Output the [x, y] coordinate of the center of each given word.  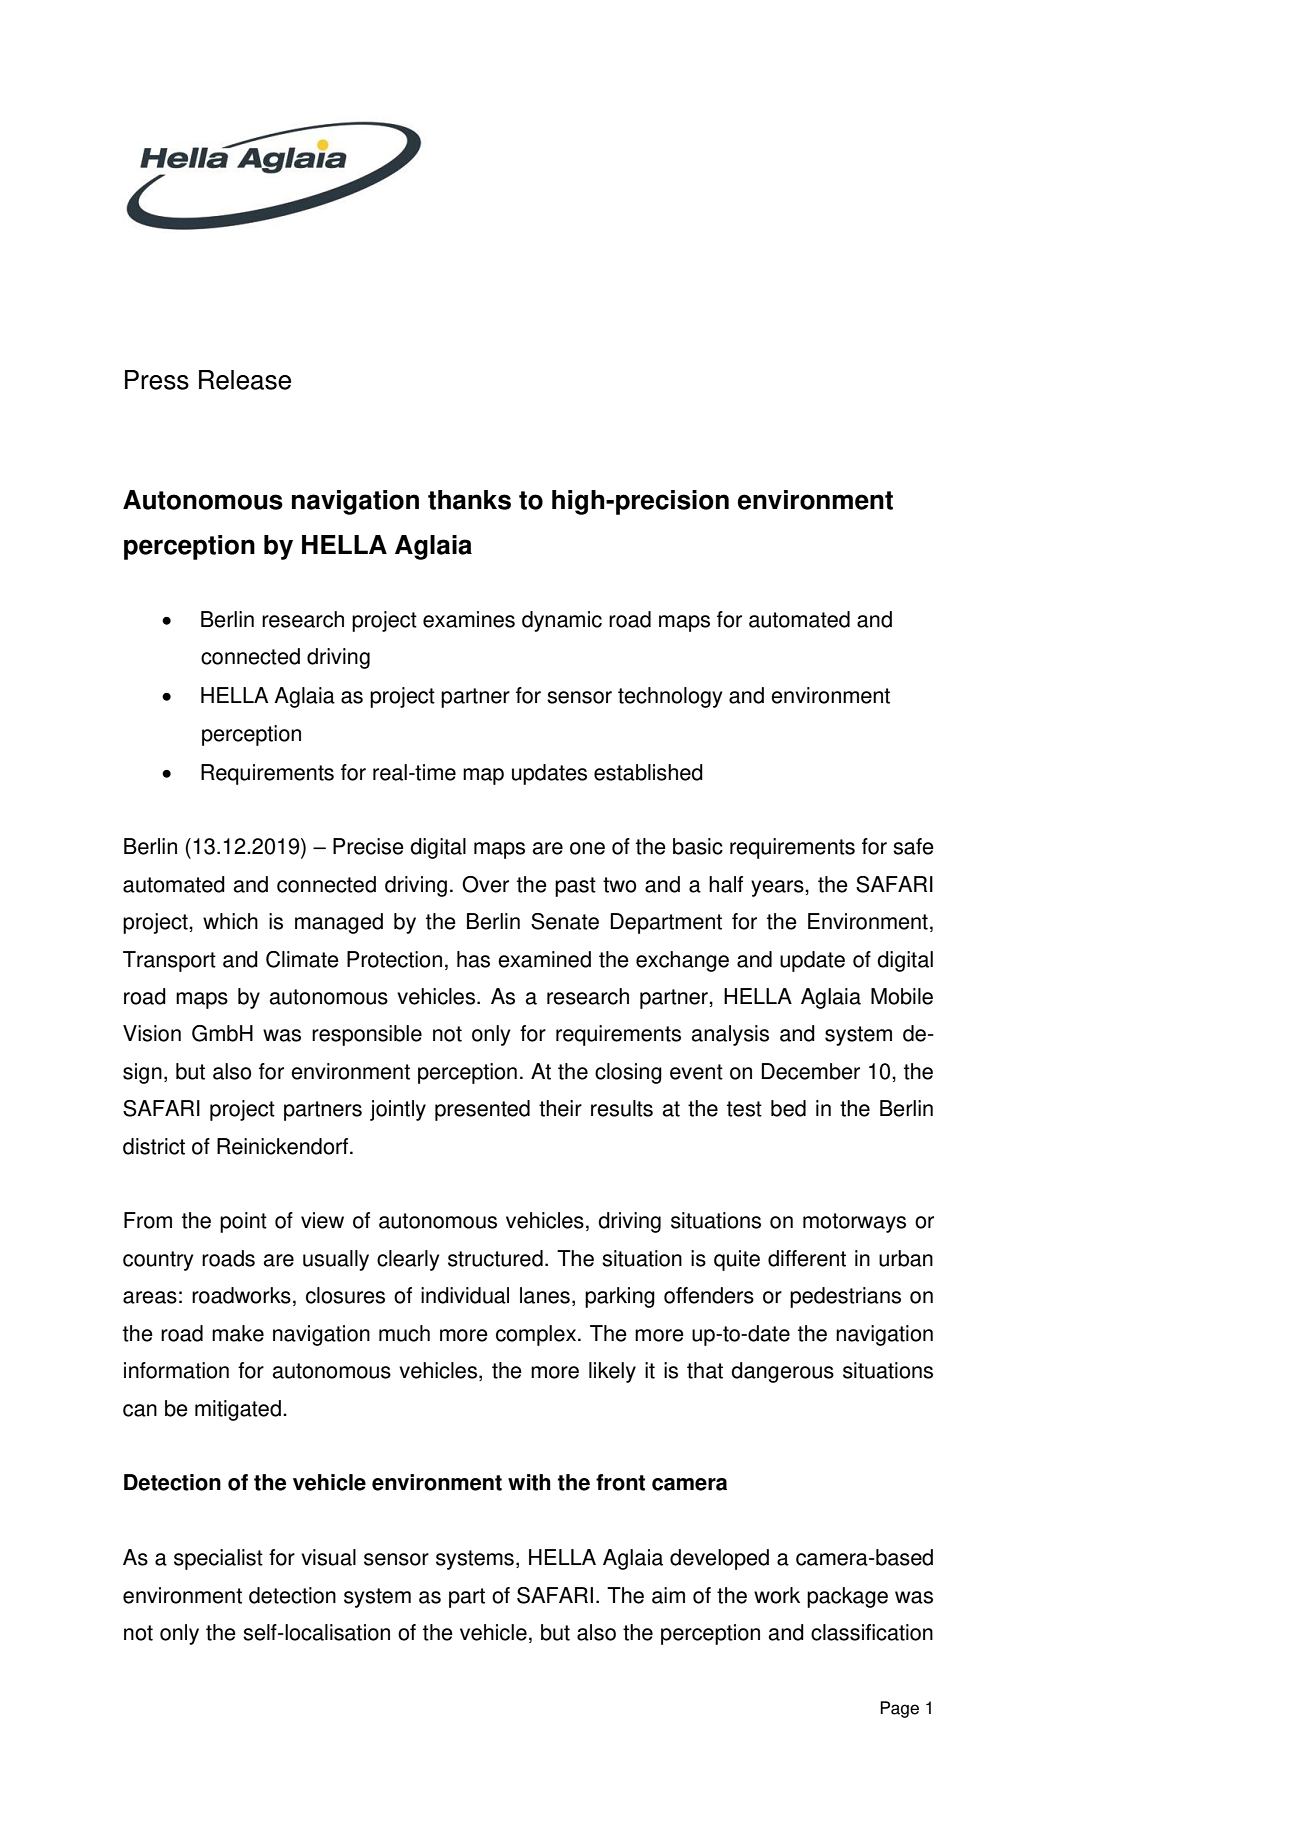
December [811, 1071]
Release [245, 380]
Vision [152, 1033]
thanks [469, 500]
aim [668, 1595]
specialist [218, 1559]
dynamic [562, 621]
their [560, 1108]
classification [872, 1632]
